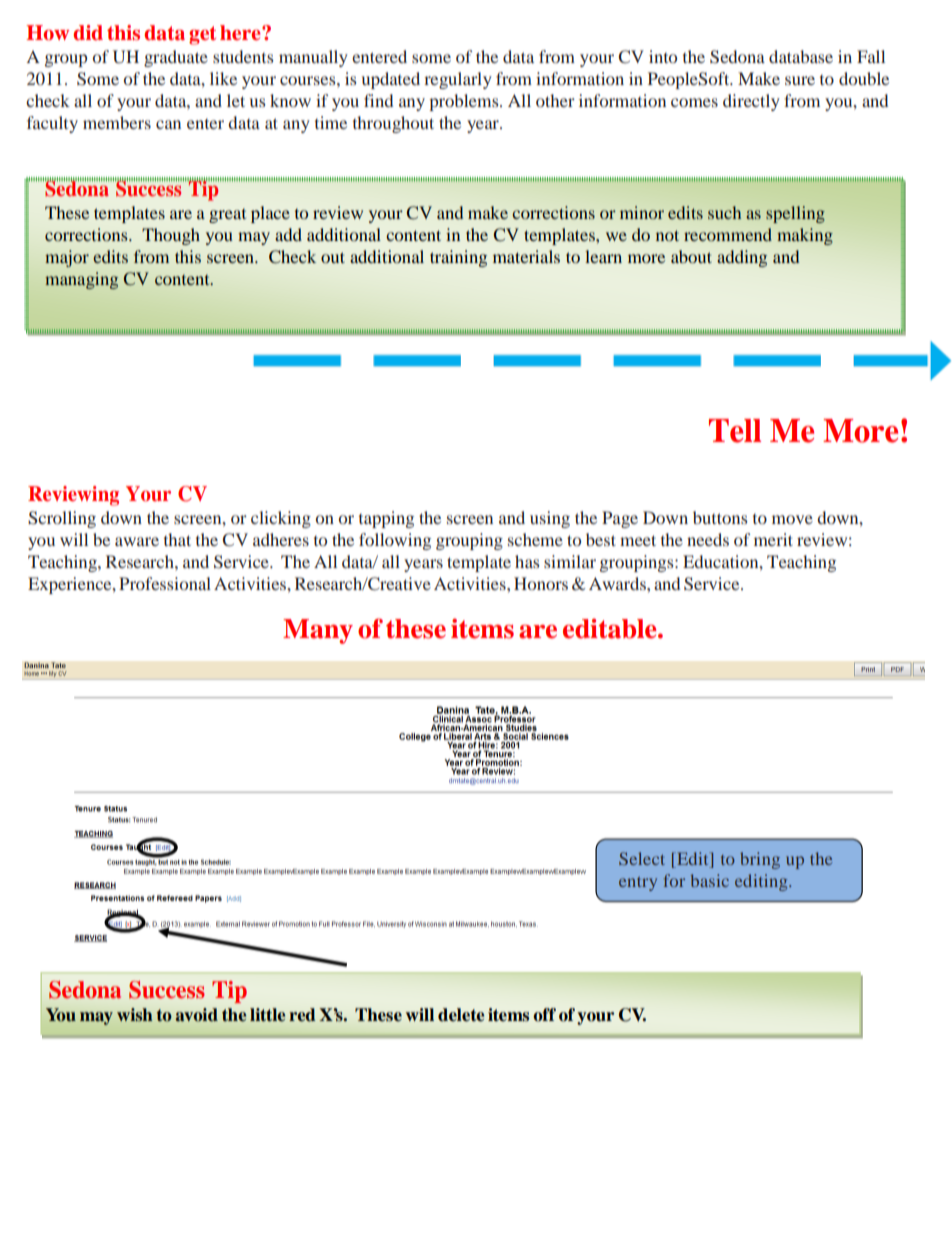  I want to click on Many, so click(318, 631).
